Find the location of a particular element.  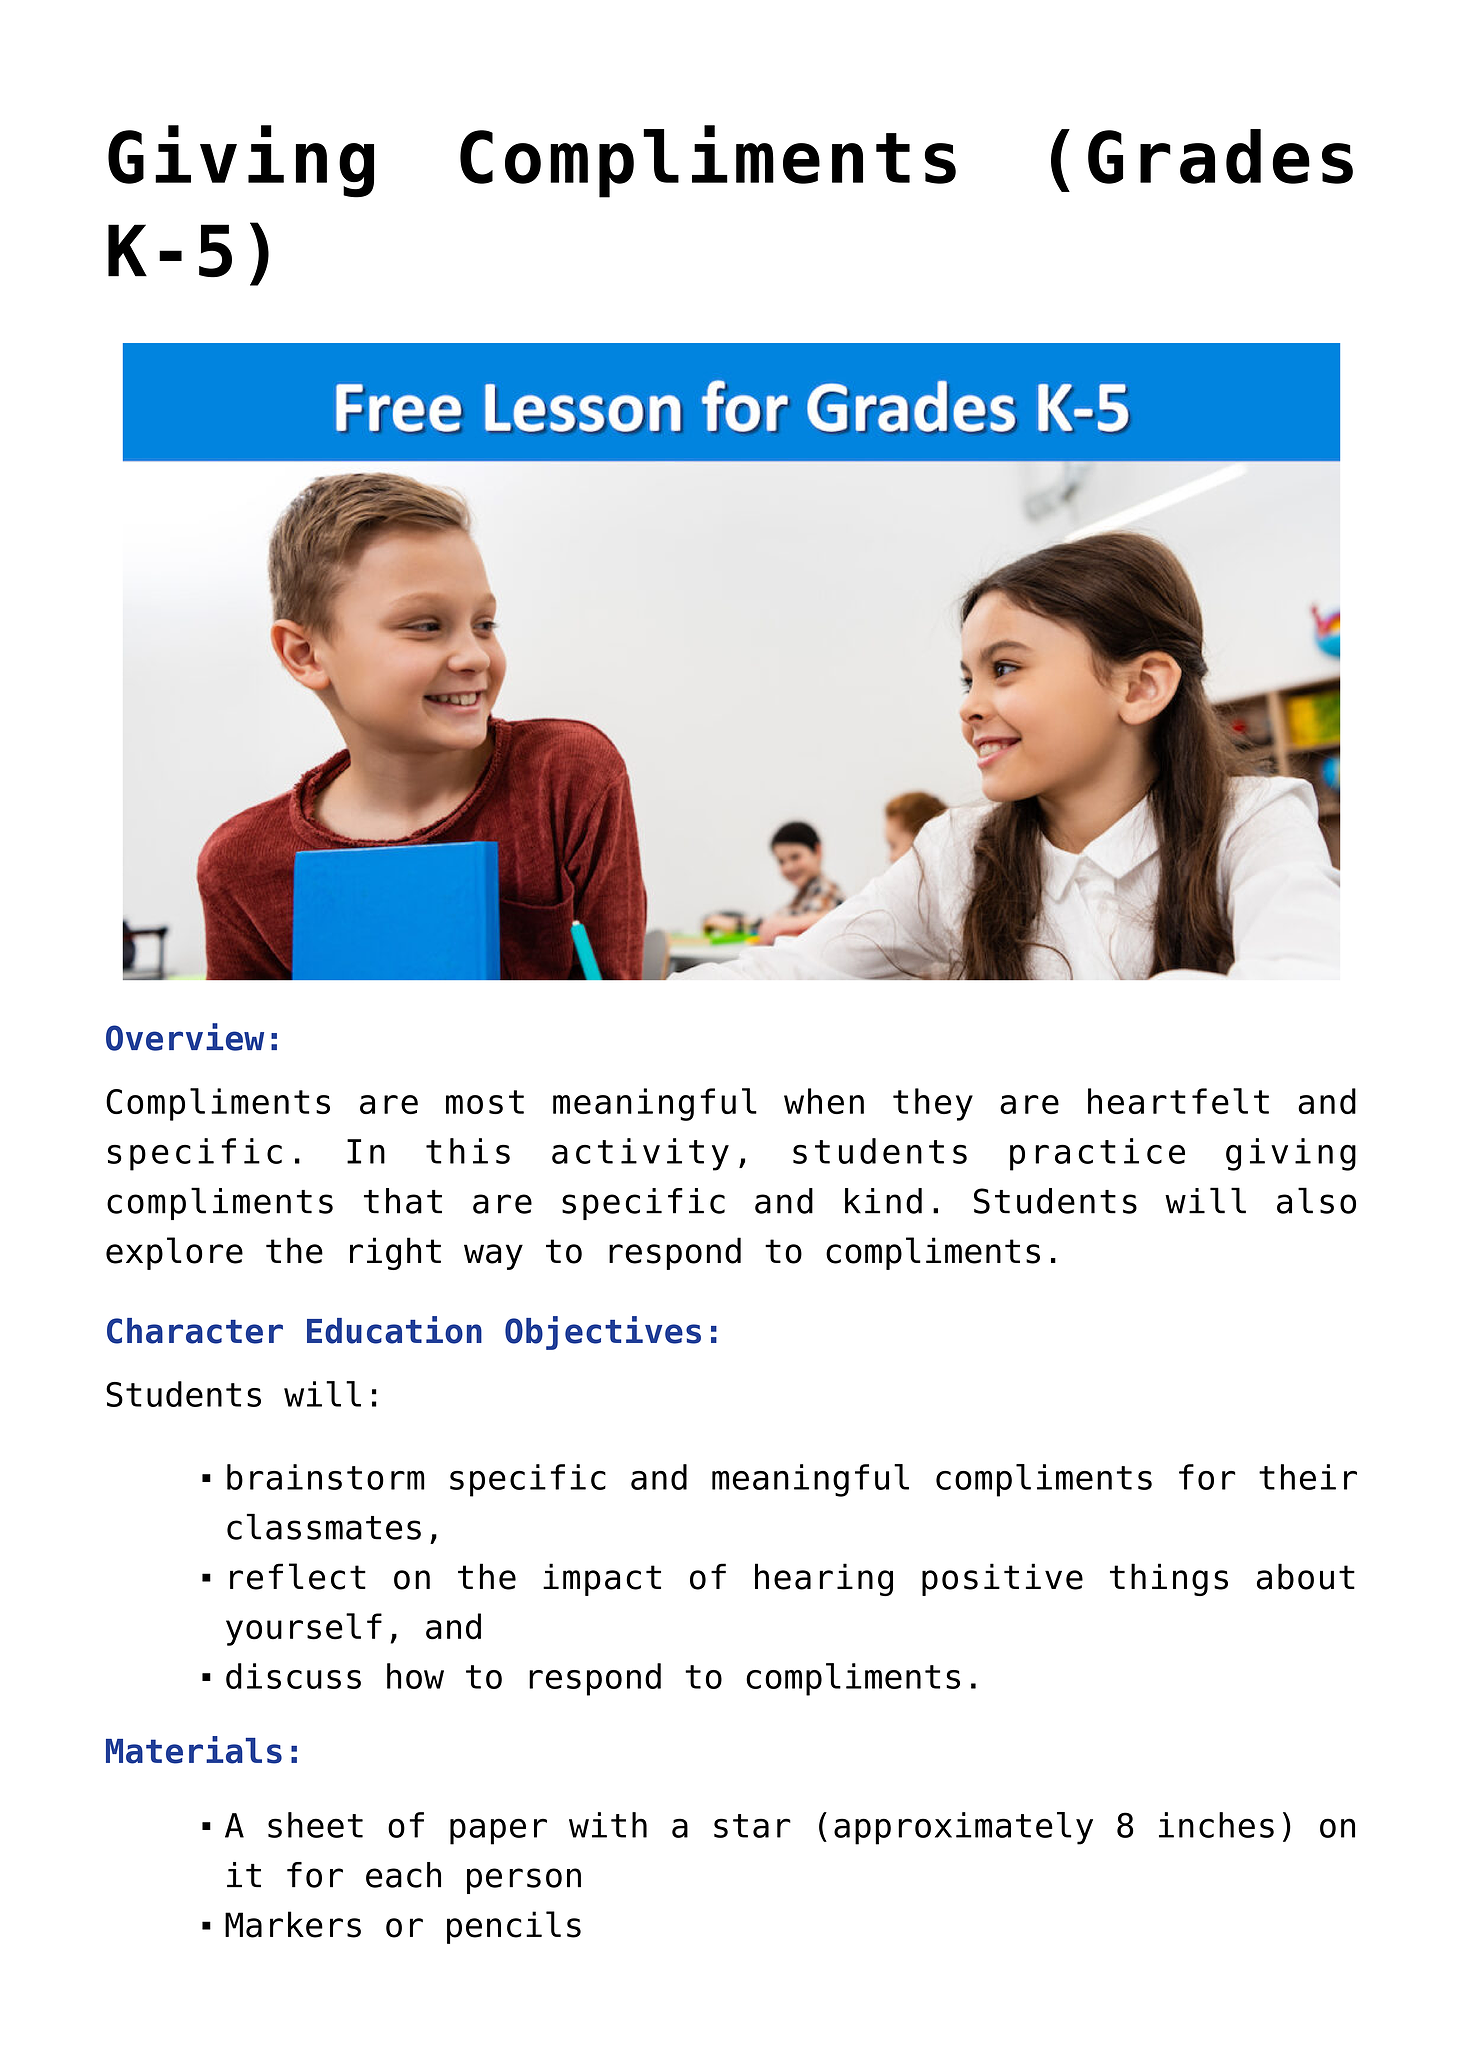

practice is located at coordinates (1097, 1154).
